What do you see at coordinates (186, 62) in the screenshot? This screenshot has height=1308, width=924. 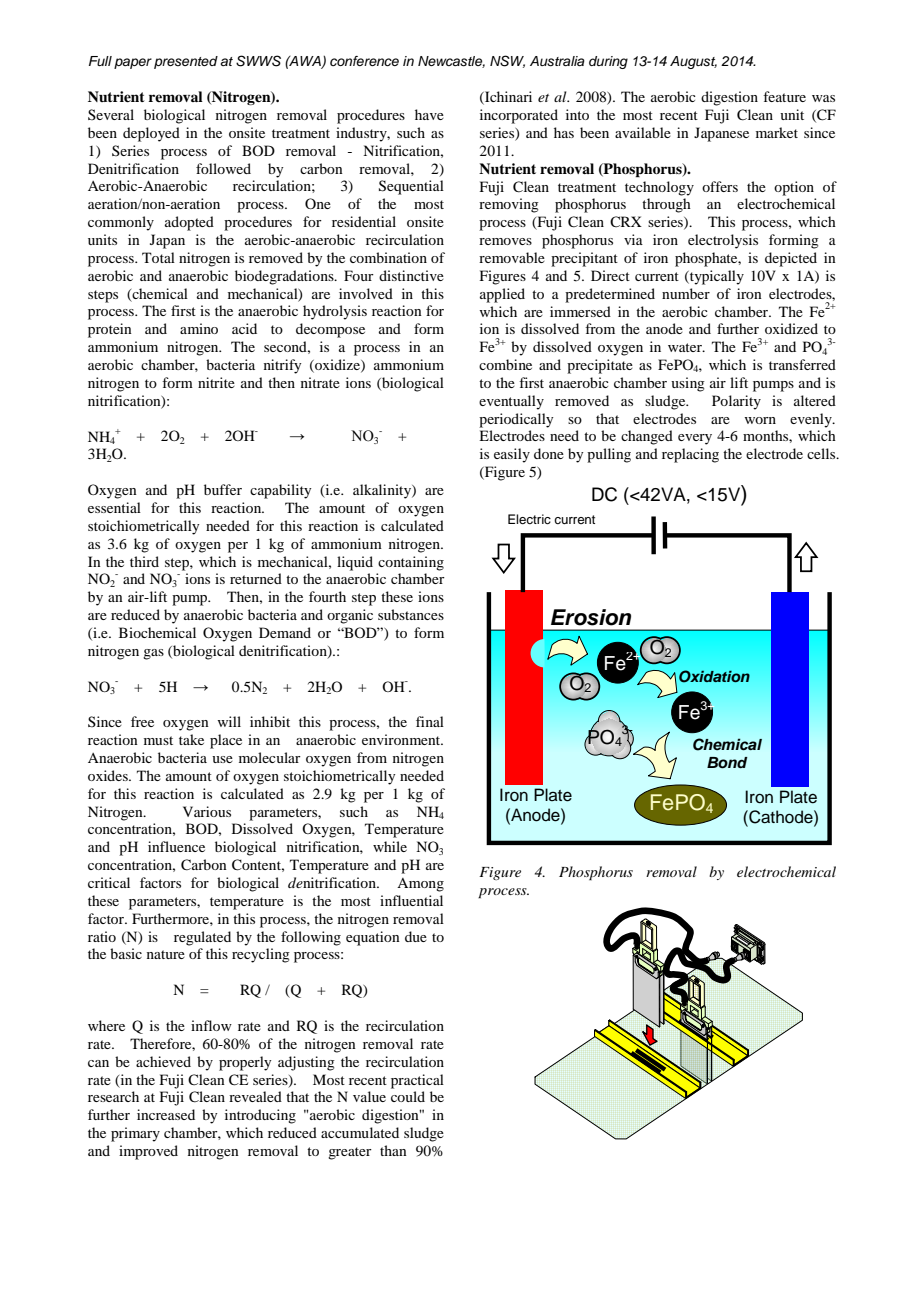 I see `presented` at bounding box center [186, 62].
